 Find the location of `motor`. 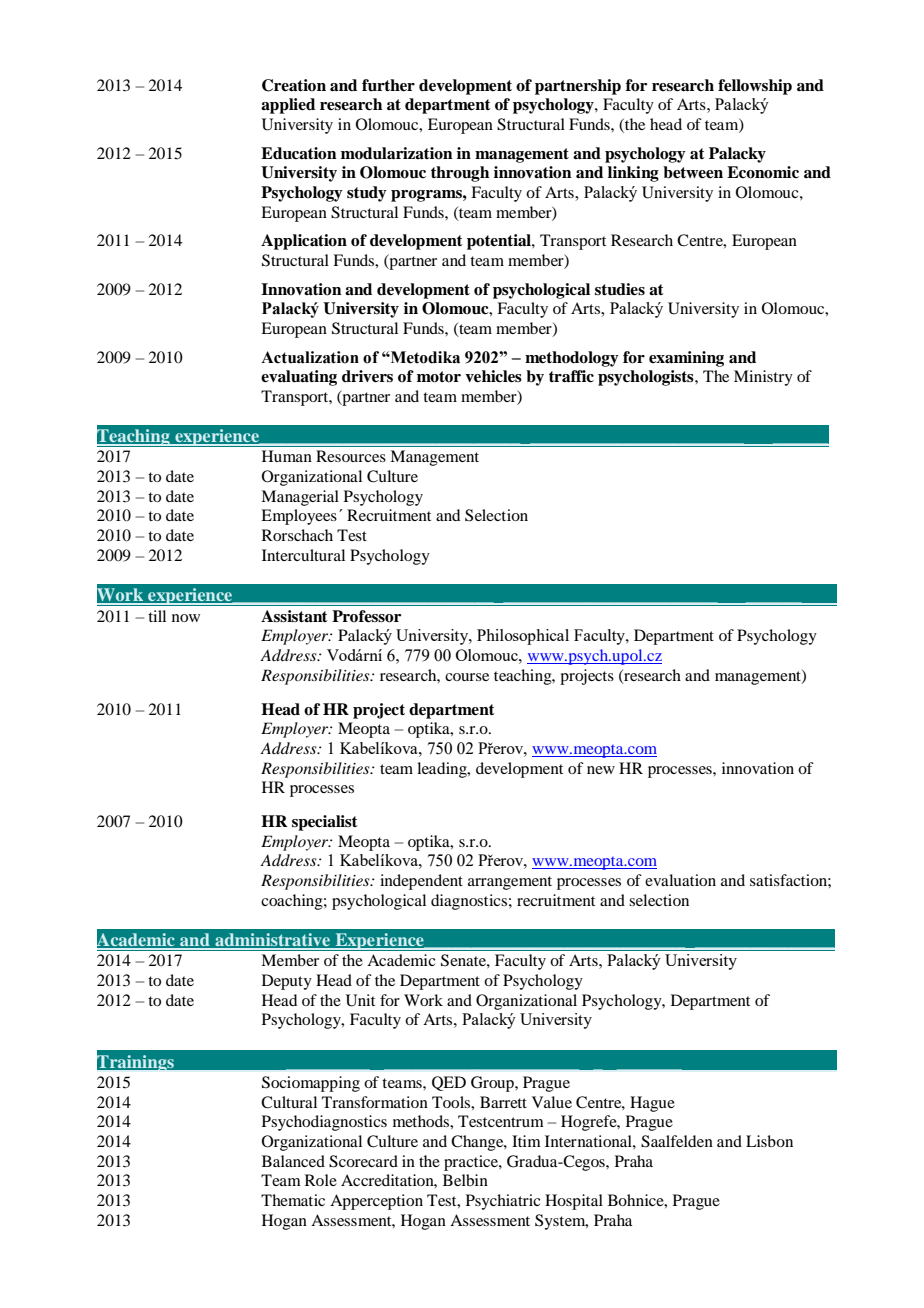

motor is located at coordinates (439, 377).
